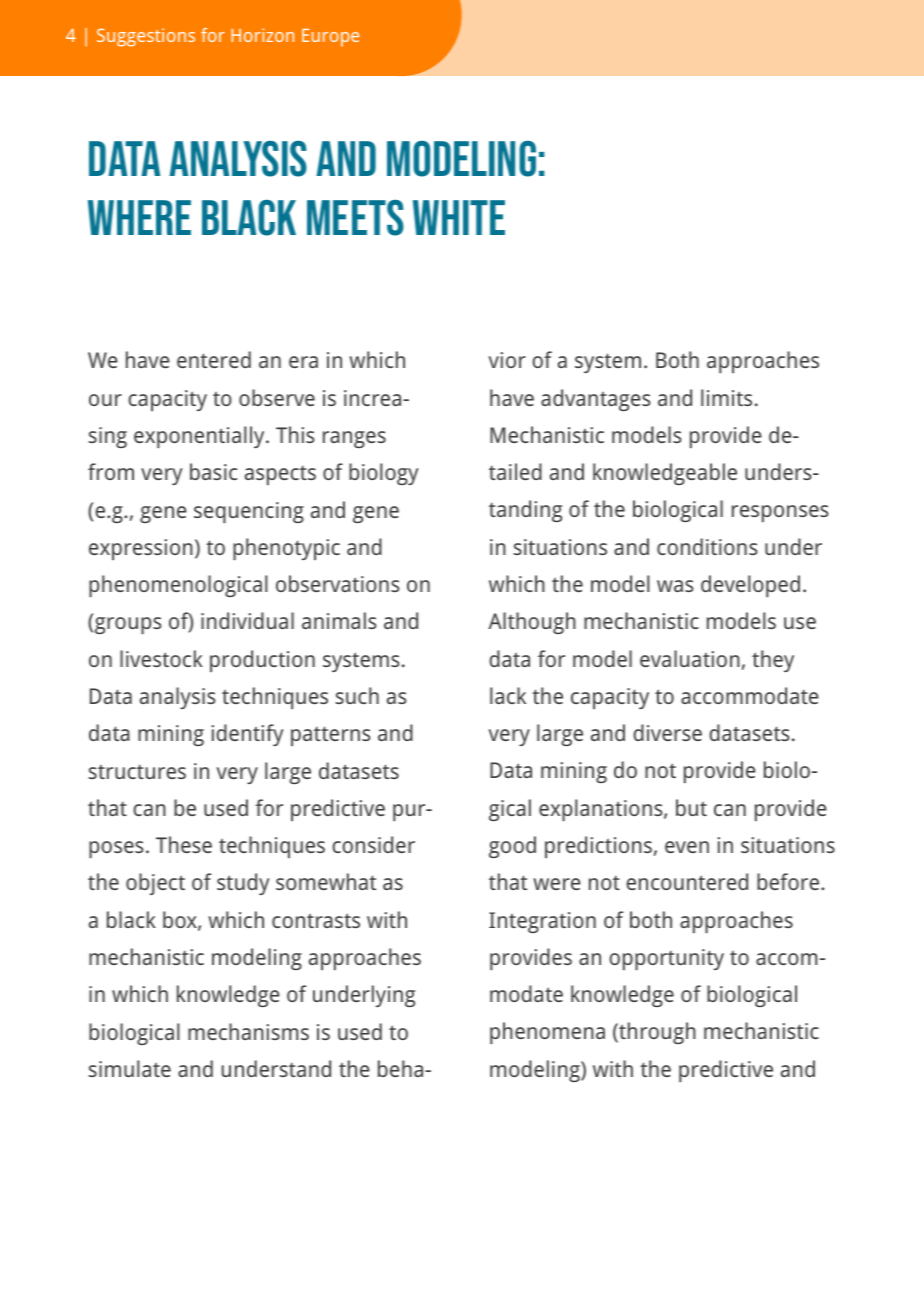 This document has width=924, height=1308. I want to click on mechanisms, so click(248, 1031).
